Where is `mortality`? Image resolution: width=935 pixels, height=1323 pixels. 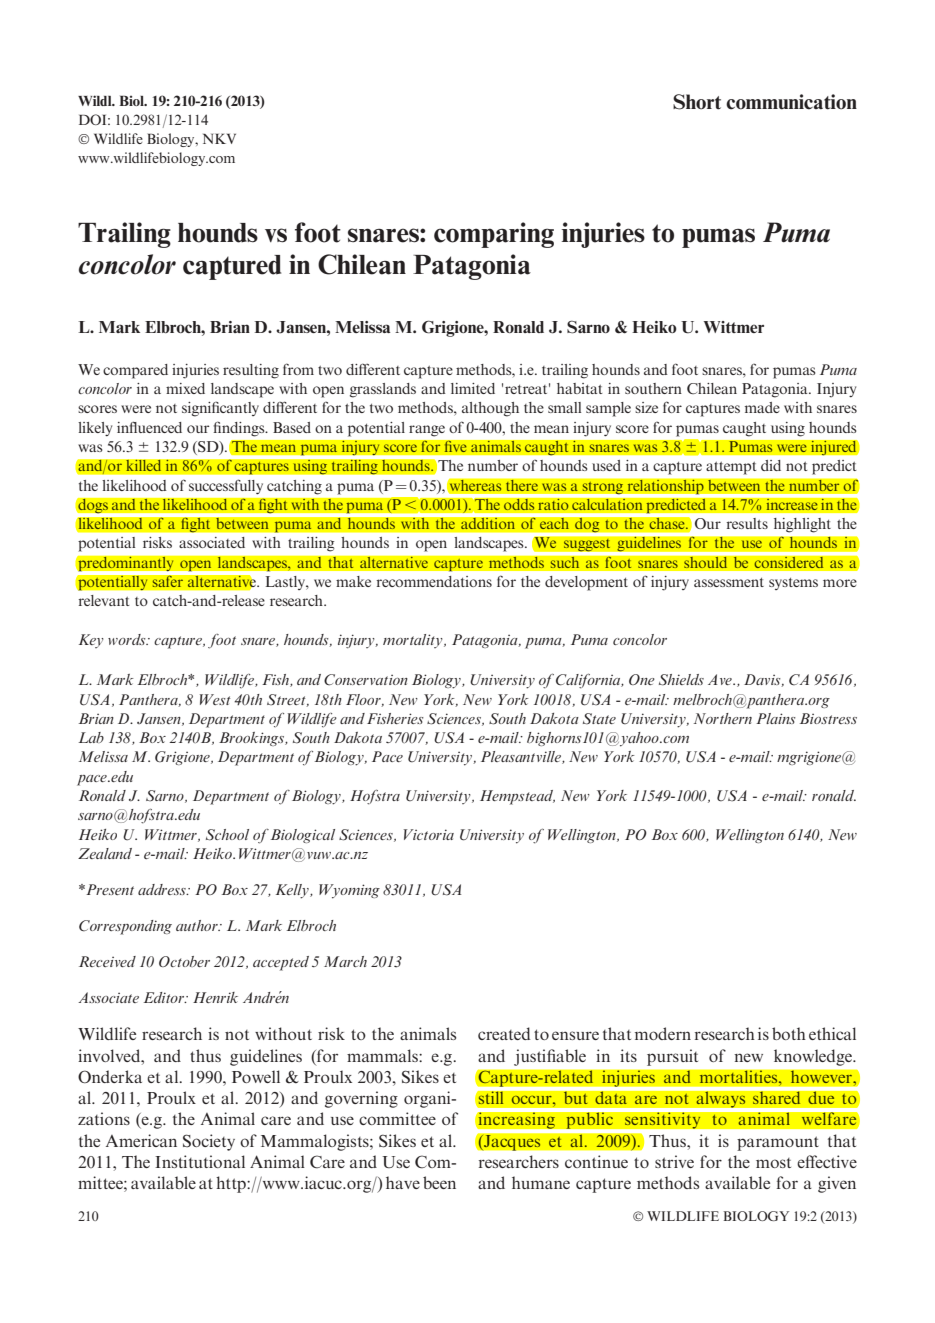 mortality is located at coordinates (414, 641).
